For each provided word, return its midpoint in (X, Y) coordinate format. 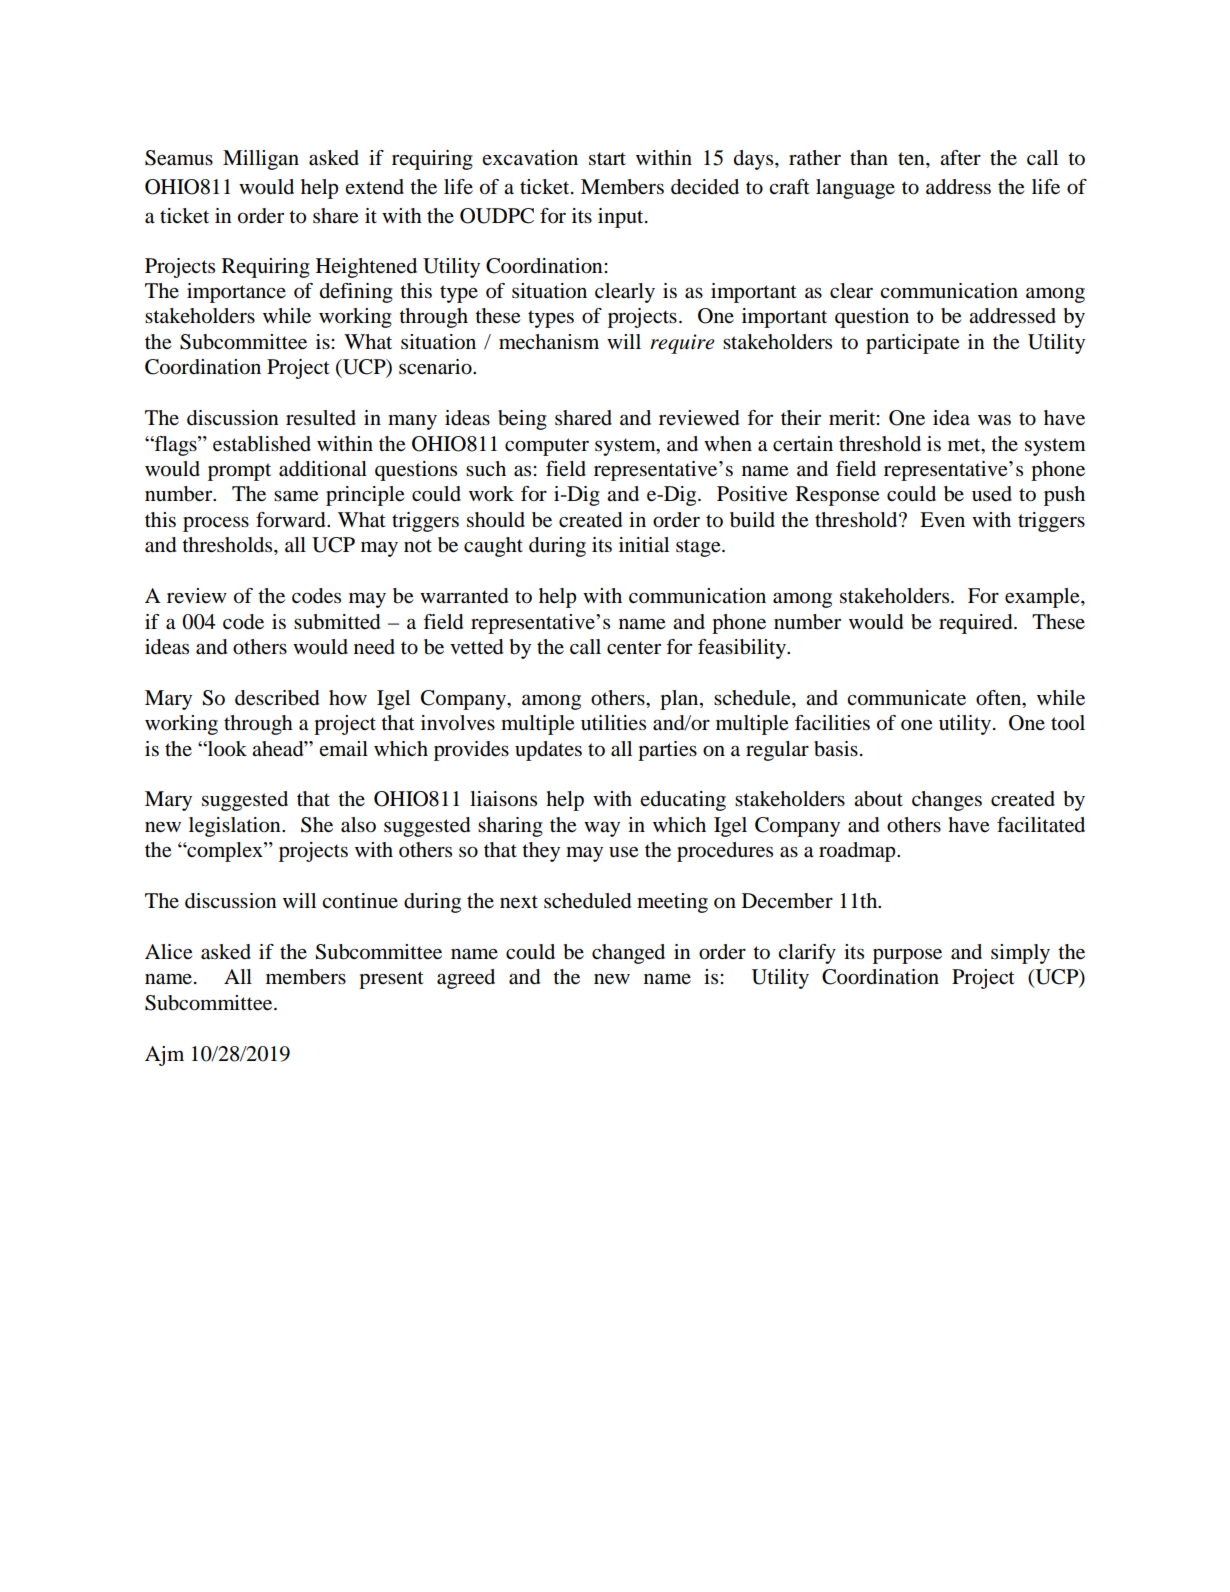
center (634, 648)
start (607, 159)
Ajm (164, 1056)
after (960, 157)
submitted (337, 622)
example (1043, 598)
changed (628, 954)
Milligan (261, 160)
